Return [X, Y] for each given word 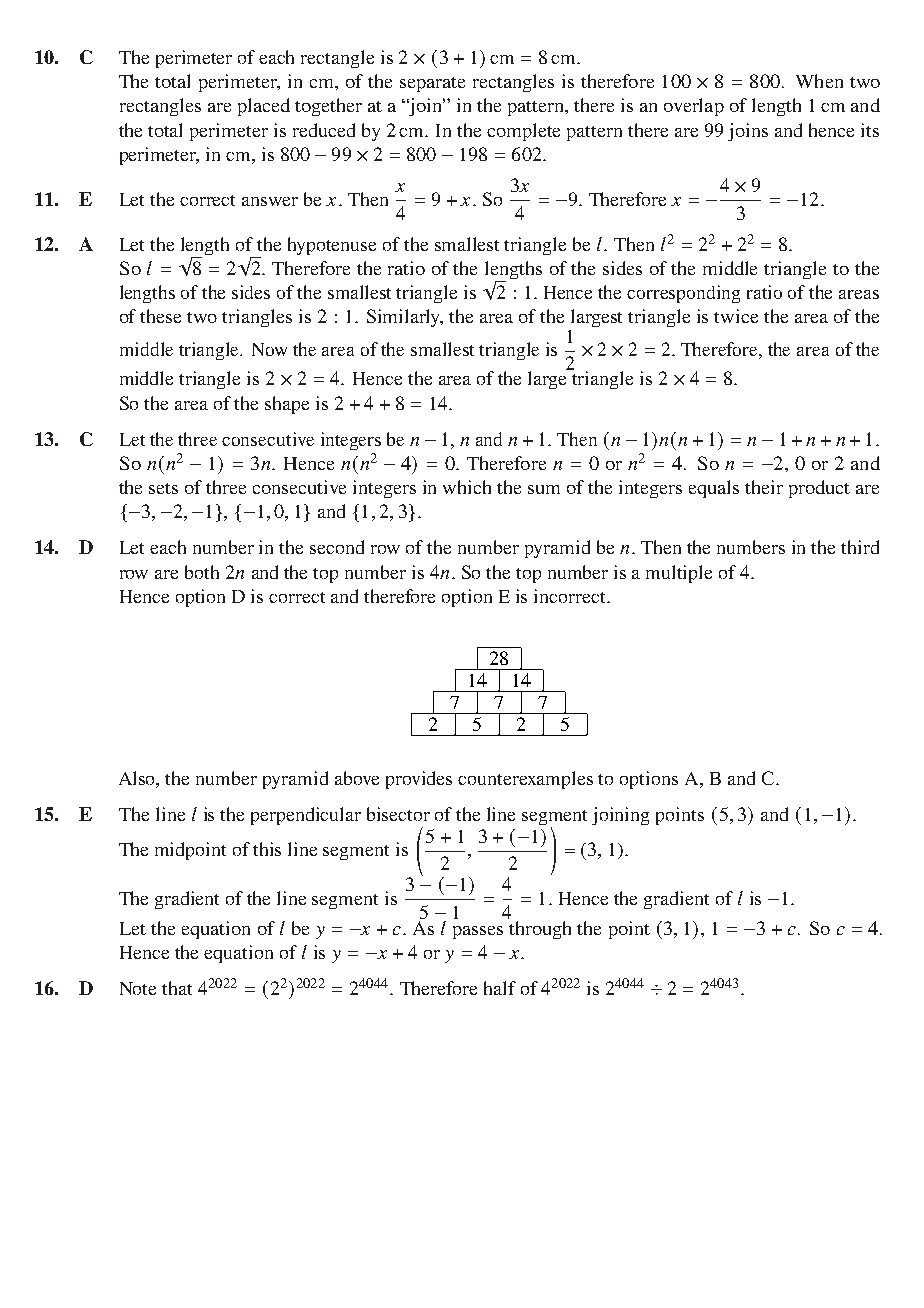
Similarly [405, 318]
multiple [679, 574]
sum [544, 489]
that [177, 988]
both [202, 572]
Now [269, 349]
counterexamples [525, 780]
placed [264, 107]
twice [736, 316]
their [764, 487]
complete [523, 132]
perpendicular [306, 816]
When [819, 81]
